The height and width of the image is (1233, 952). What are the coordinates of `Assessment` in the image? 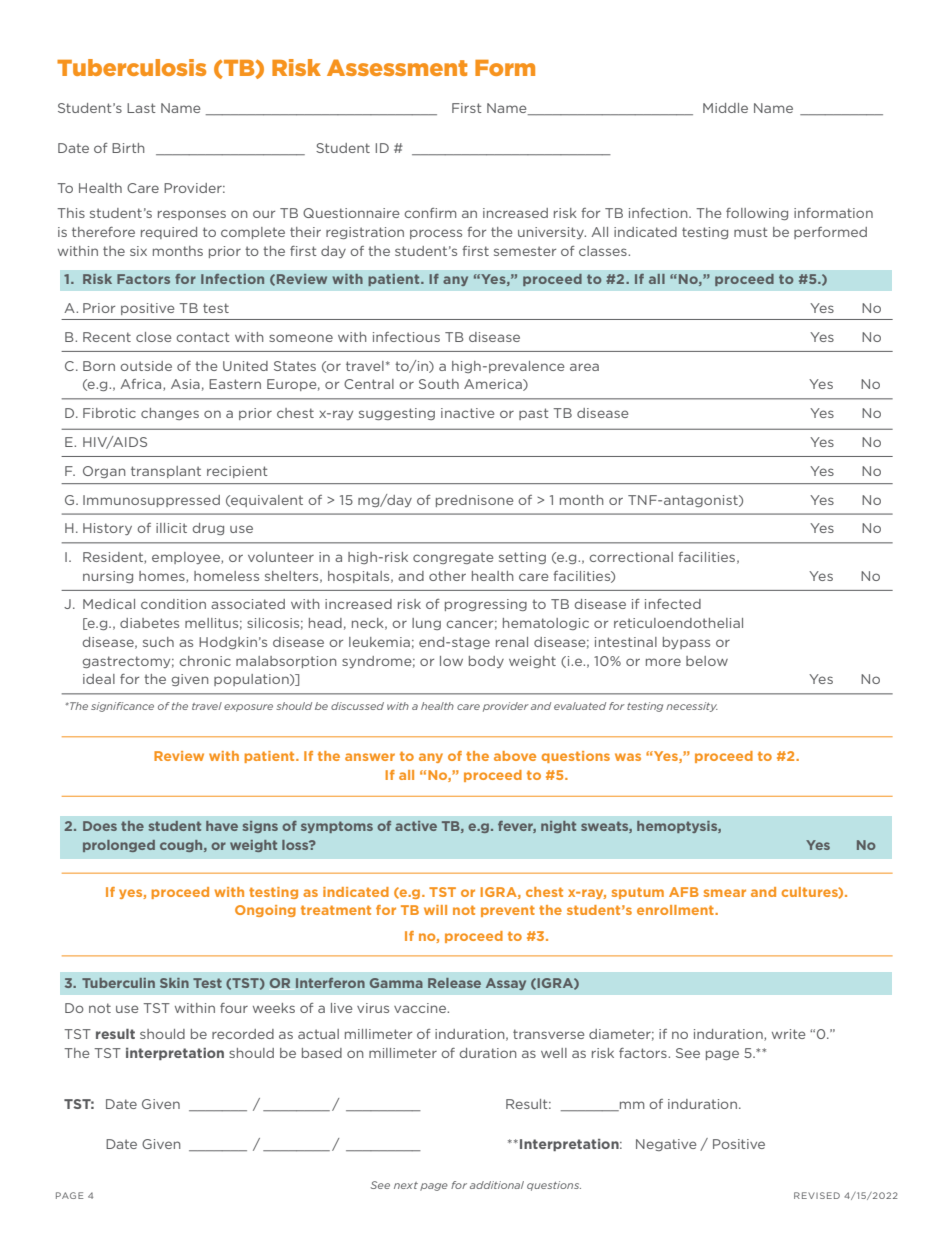 It's located at (397, 67).
